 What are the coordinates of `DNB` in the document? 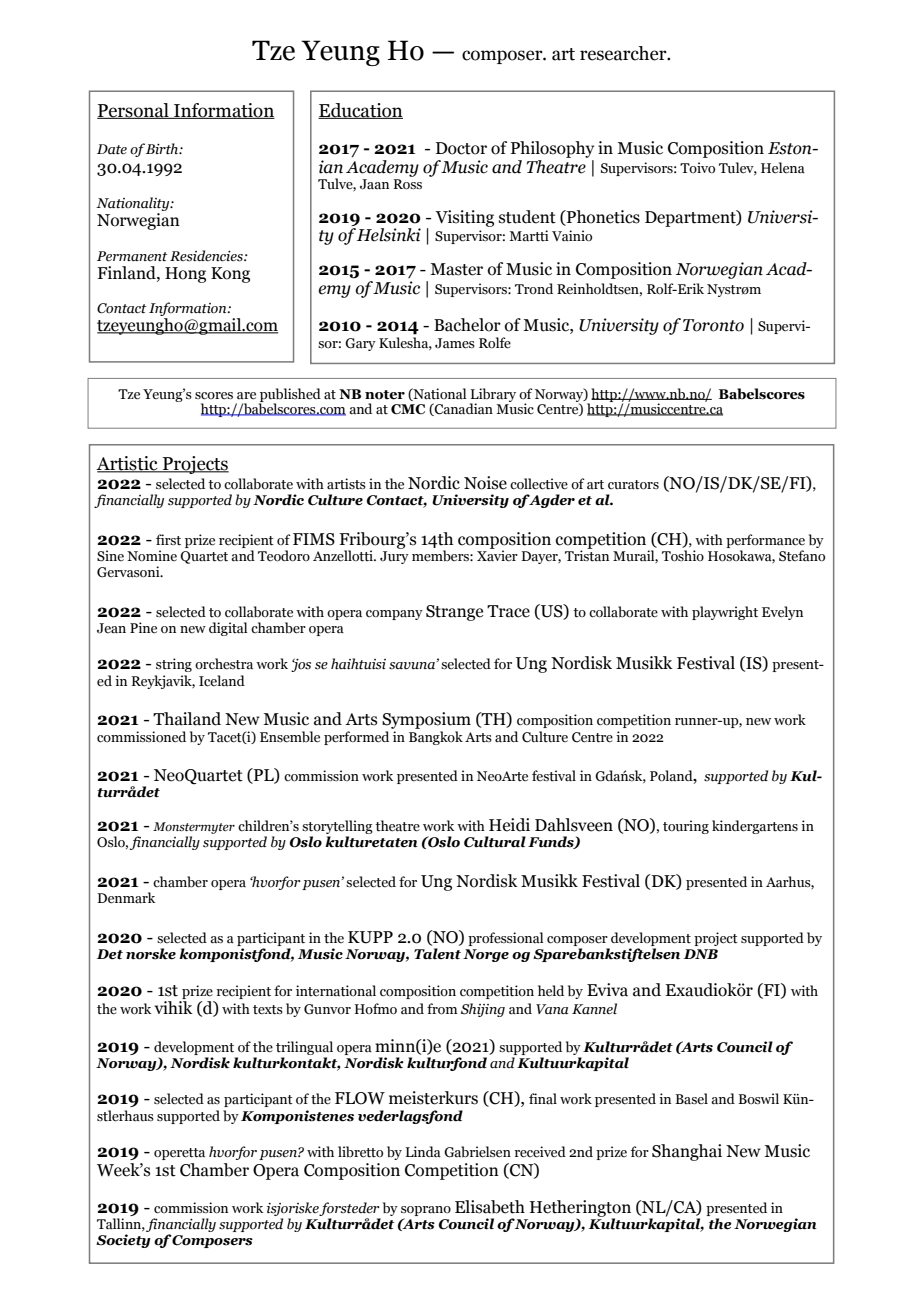 It's located at (701, 954).
